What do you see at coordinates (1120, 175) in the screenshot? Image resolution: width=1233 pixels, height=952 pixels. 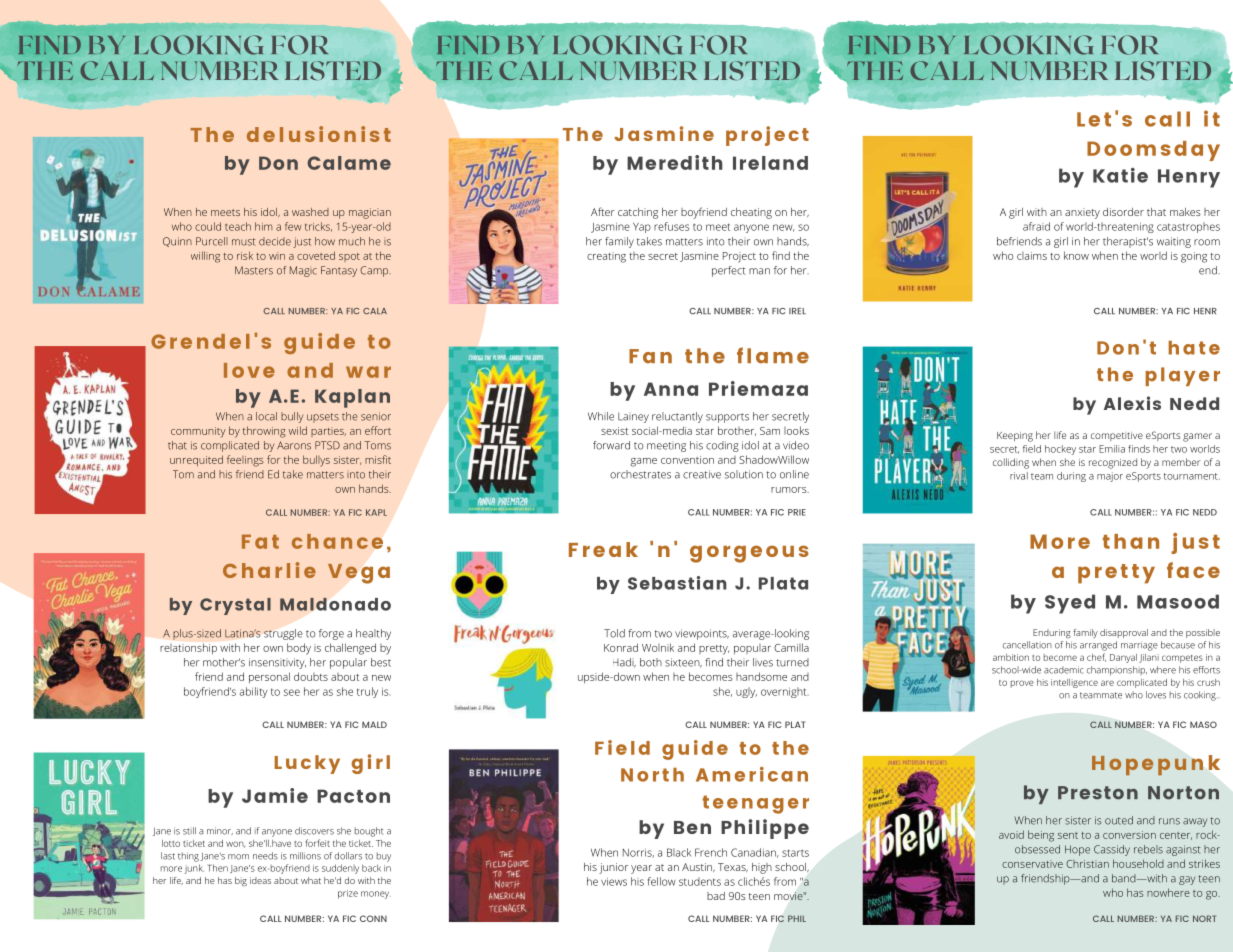 I see `Katie` at bounding box center [1120, 175].
